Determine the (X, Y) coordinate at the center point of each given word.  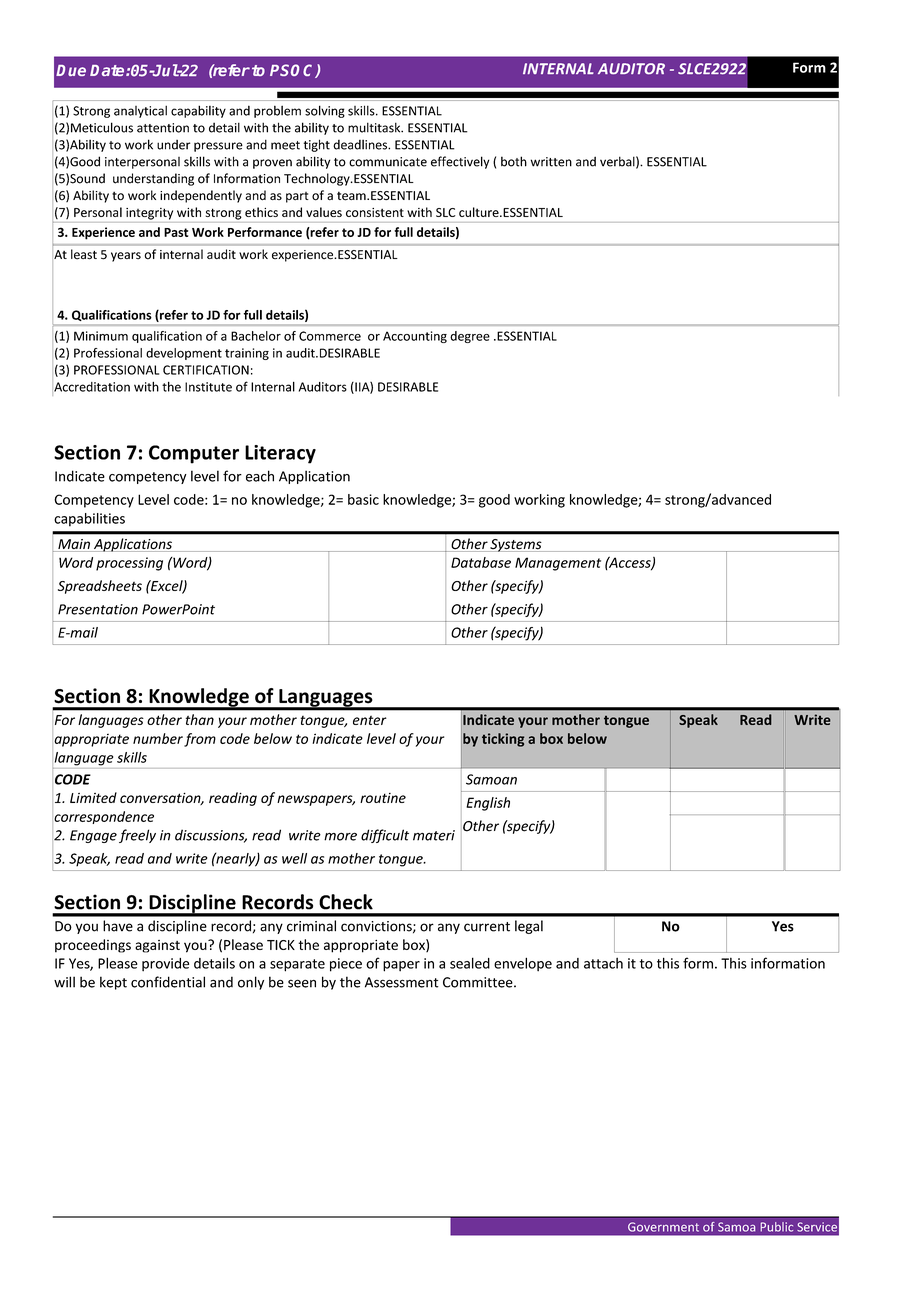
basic (363, 499)
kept (113, 983)
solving (325, 111)
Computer (194, 454)
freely (137, 836)
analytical (140, 111)
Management (558, 564)
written (551, 162)
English (488, 804)
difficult (385, 836)
